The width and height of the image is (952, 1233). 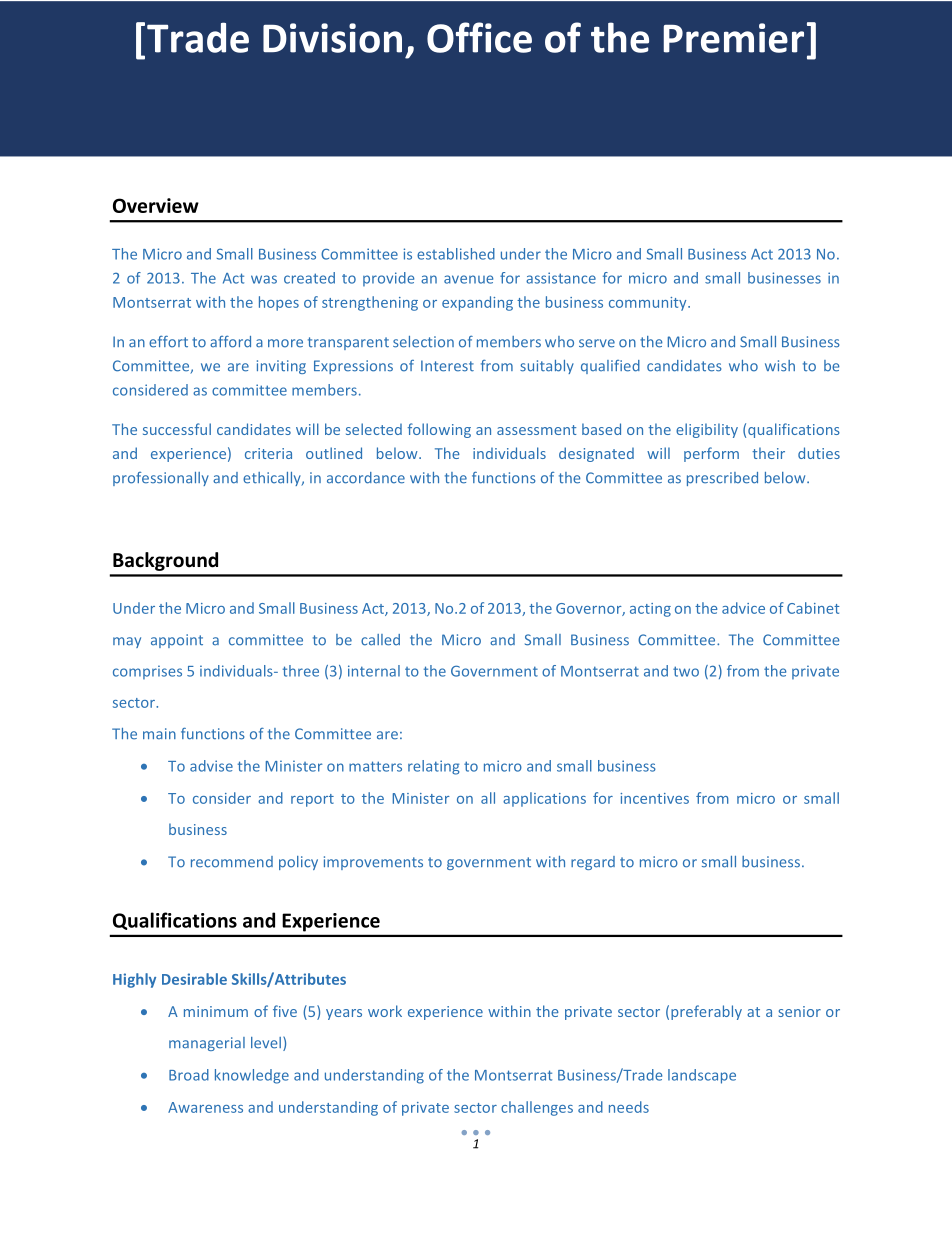 What do you see at coordinates (479, 37) in the image?
I see `Office` at bounding box center [479, 37].
